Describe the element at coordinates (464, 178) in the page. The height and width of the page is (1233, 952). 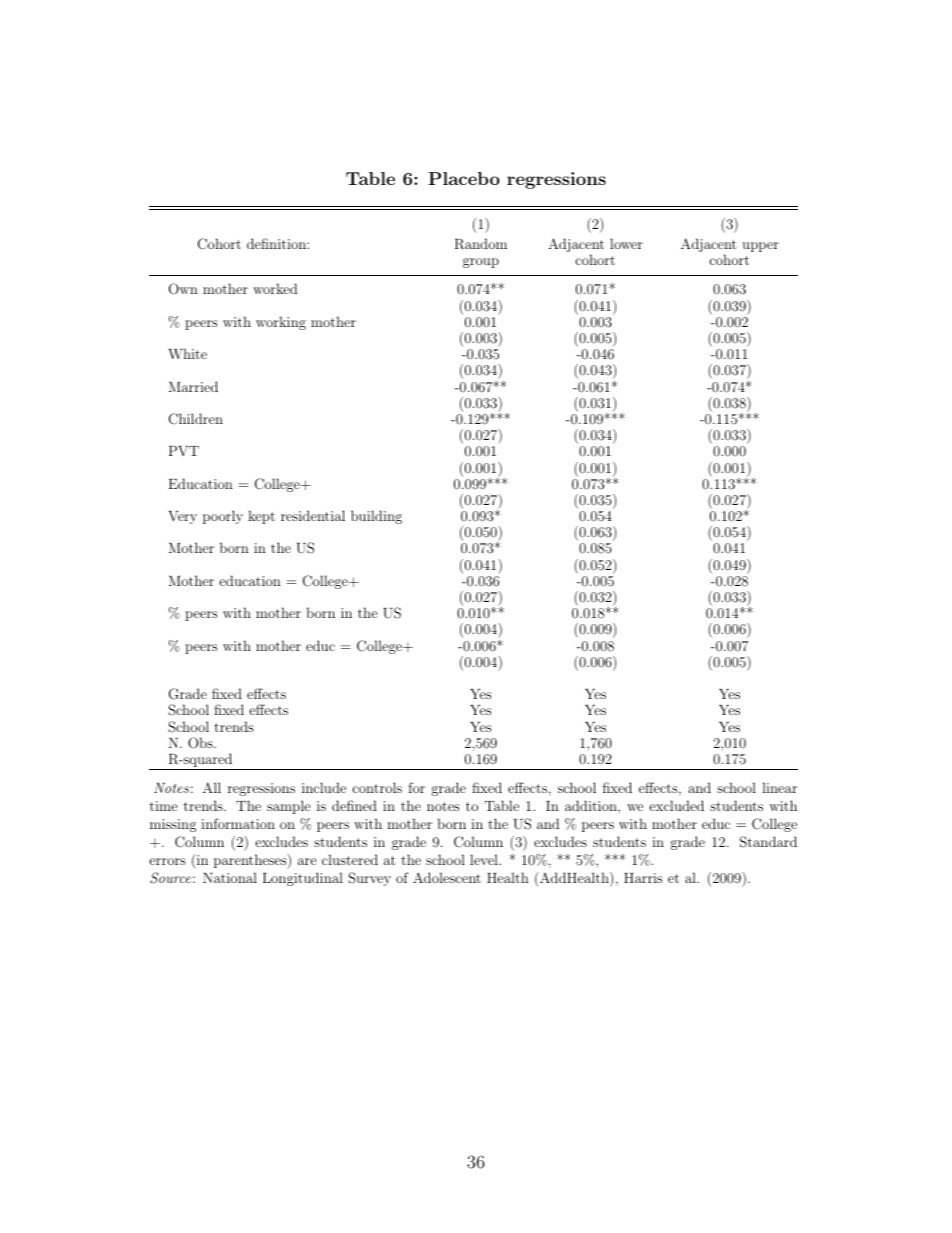
I see `Placebo` at that location.
